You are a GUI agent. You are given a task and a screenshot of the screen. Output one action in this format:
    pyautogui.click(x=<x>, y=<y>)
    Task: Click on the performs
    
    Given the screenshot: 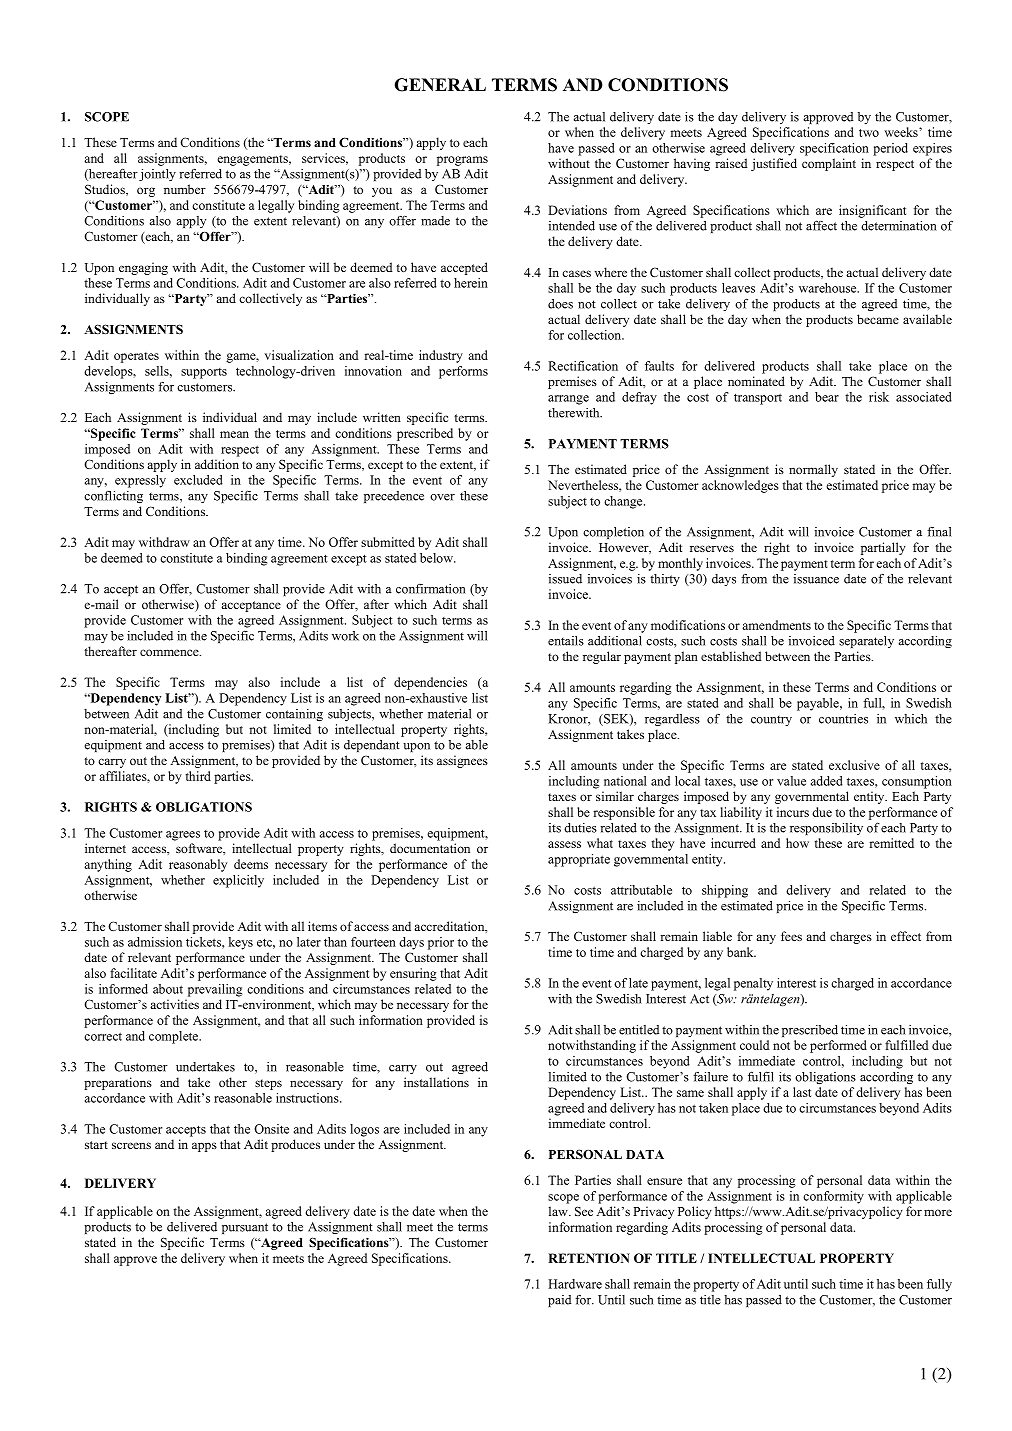 What is the action you would take?
    pyautogui.click(x=463, y=372)
